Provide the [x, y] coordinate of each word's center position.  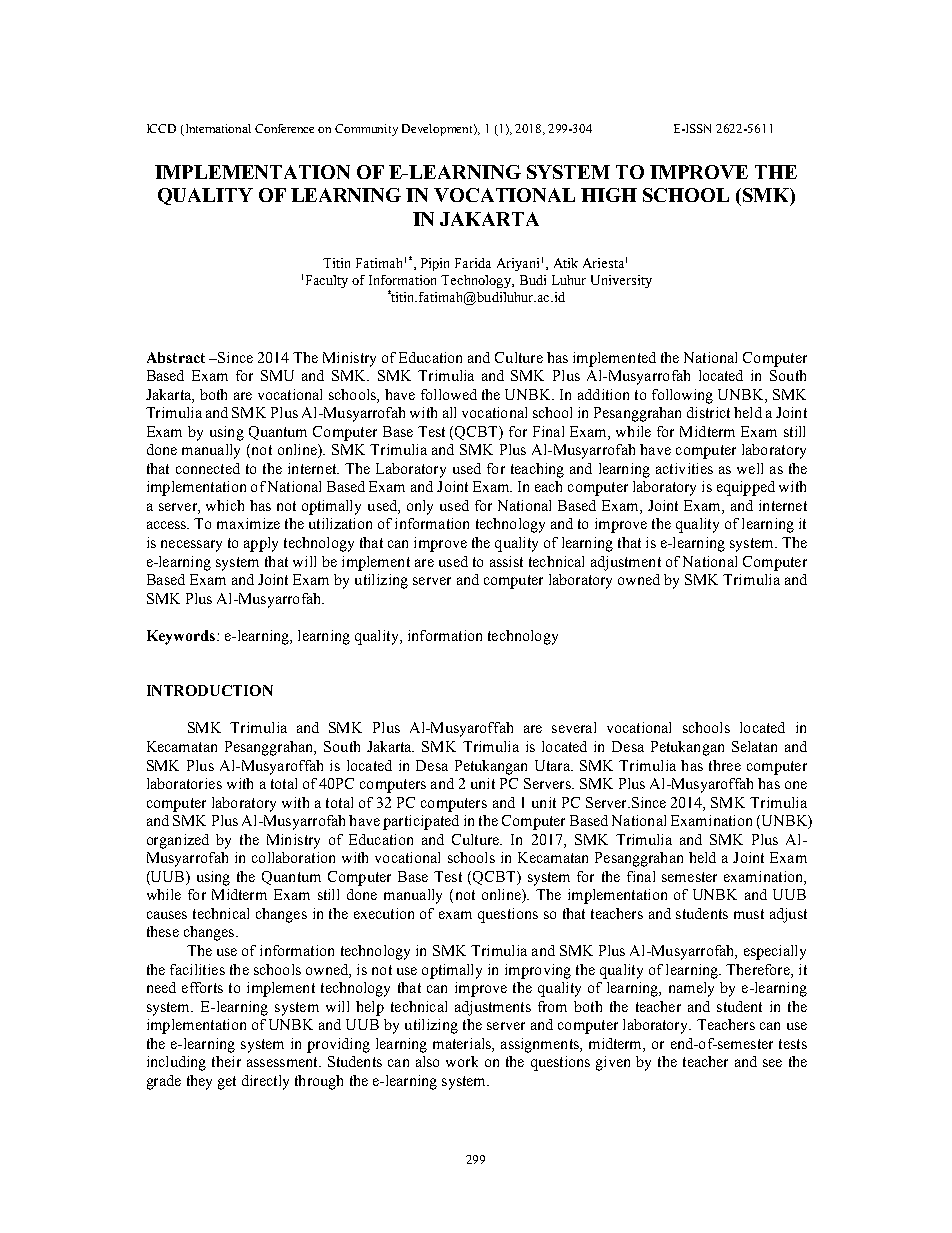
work [462, 1061]
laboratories [184, 783]
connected [208, 468]
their [226, 1061]
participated [421, 822]
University [621, 281]
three [725, 765]
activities [684, 468]
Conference [284, 128]
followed [449, 394]
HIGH [609, 195]
